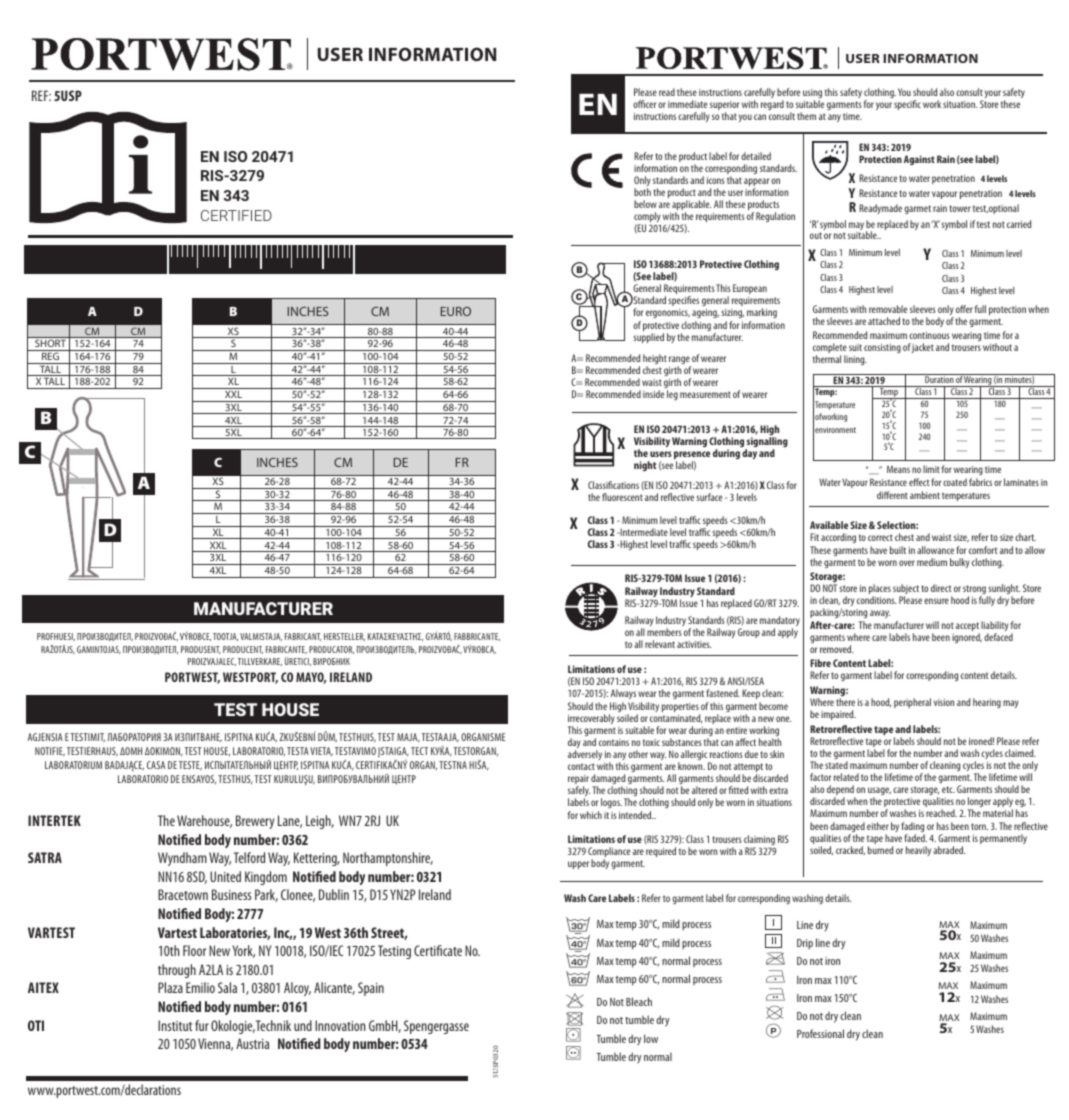 The width and height of the image is (1069, 1120). What do you see at coordinates (266, 895) in the image?
I see `Park` at bounding box center [266, 895].
